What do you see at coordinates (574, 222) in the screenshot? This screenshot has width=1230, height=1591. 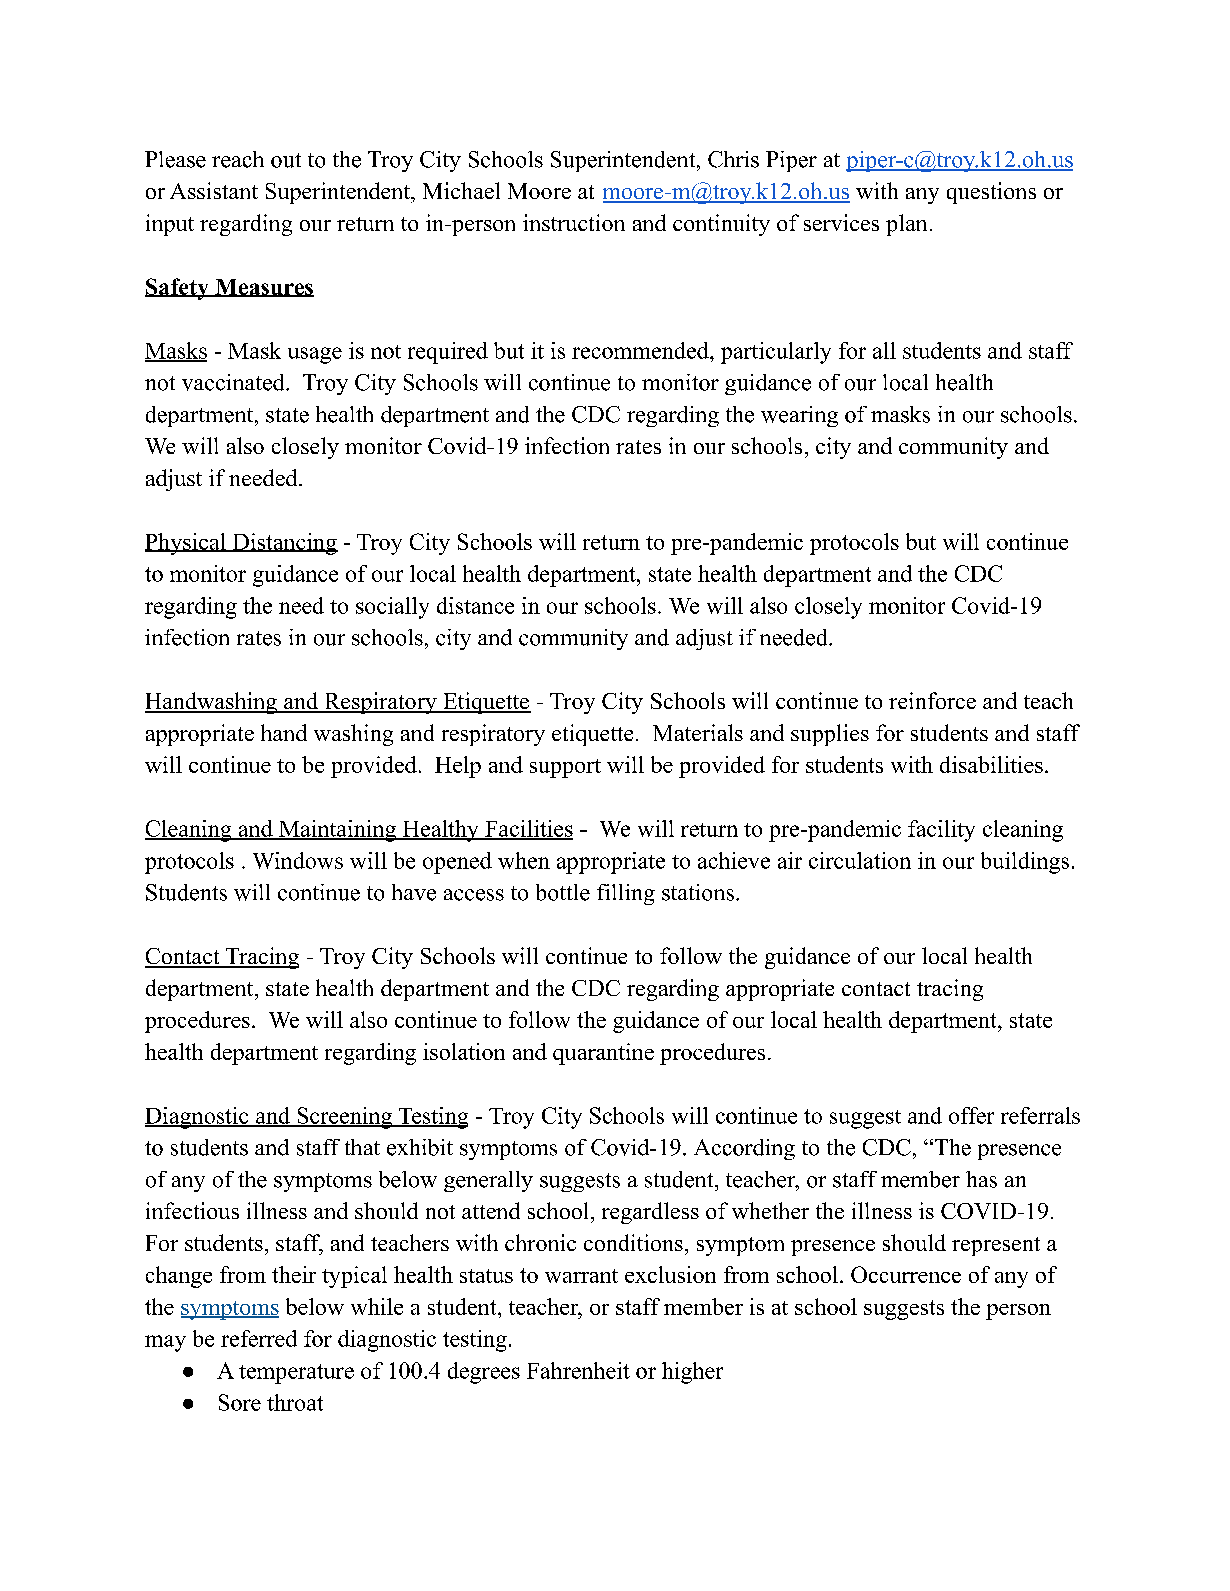 I see `instruction` at bounding box center [574, 222].
